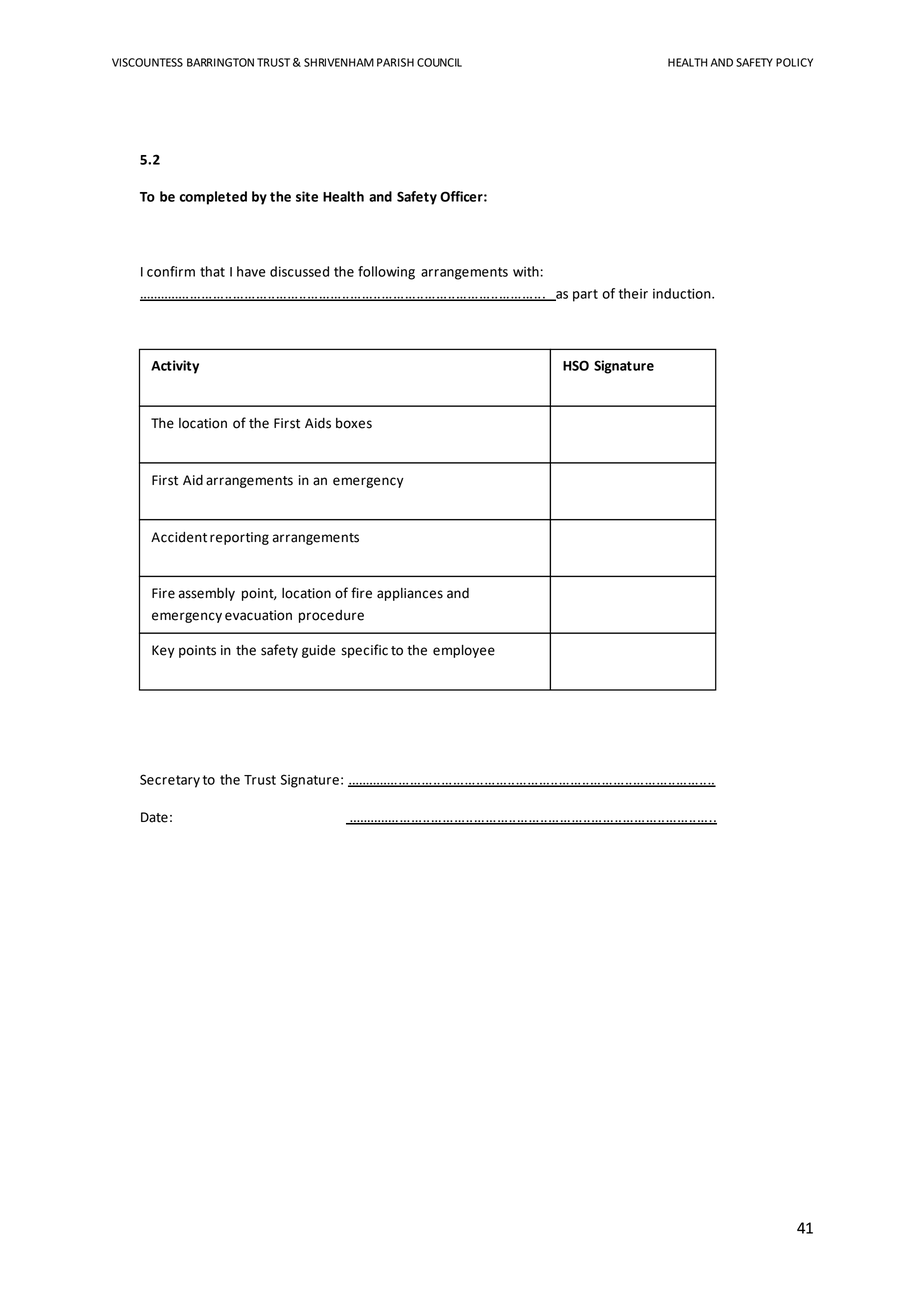 Image resolution: width=924 pixels, height=1308 pixels. I want to click on POLICY, so click(794, 62).
